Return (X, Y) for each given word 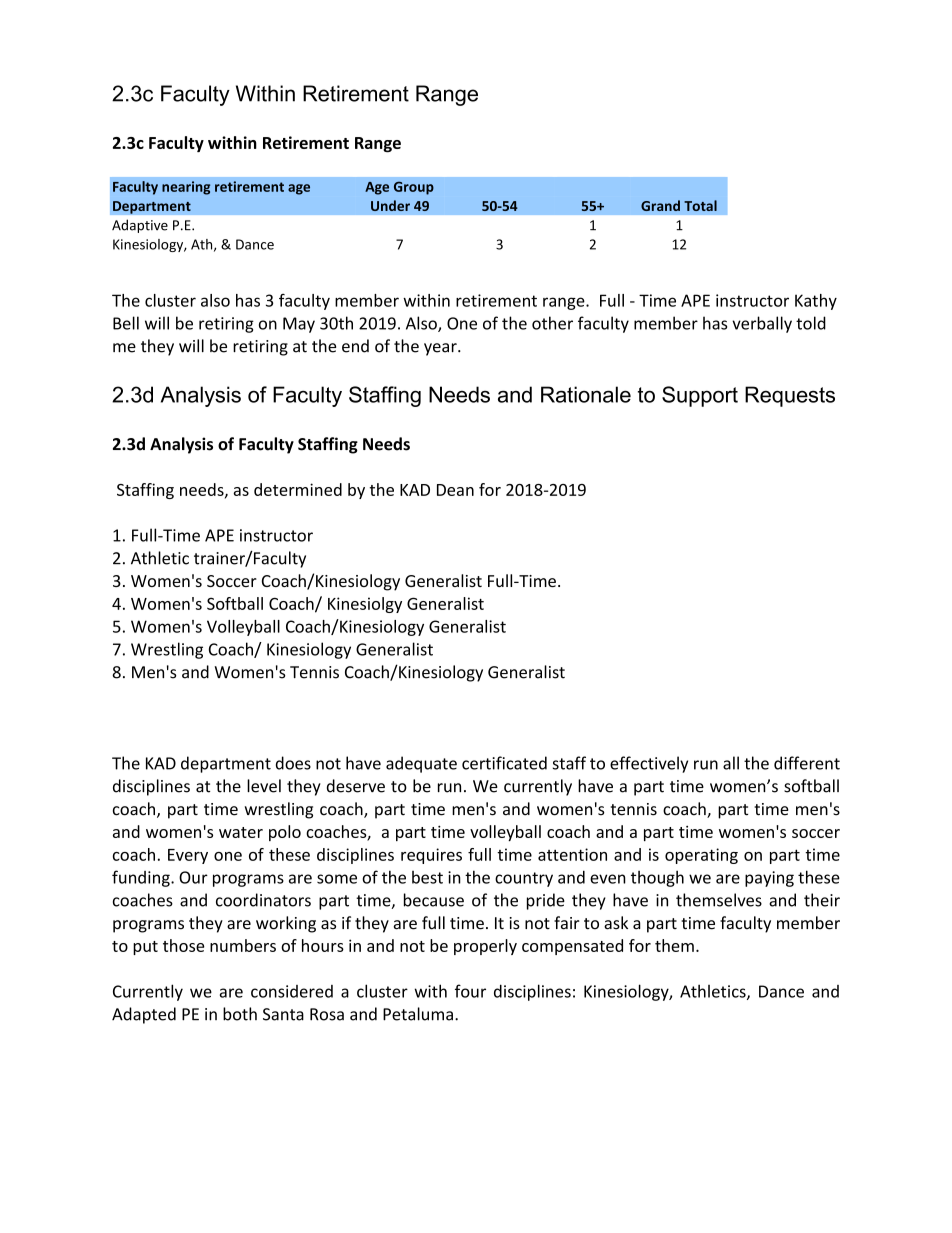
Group (414, 188)
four (470, 991)
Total (700, 205)
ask (616, 923)
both (240, 1014)
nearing (186, 188)
